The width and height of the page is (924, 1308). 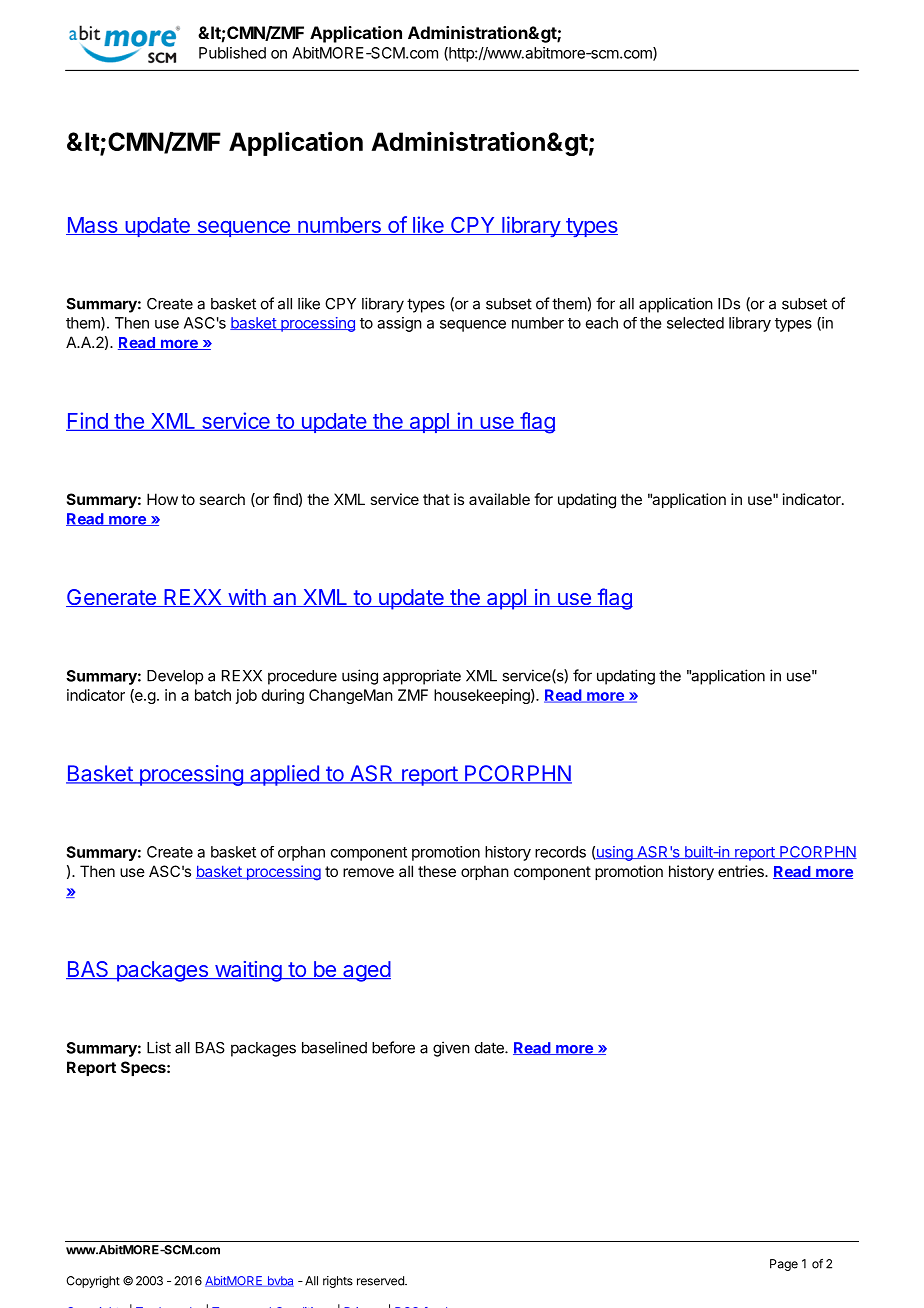 What do you see at coordinates (742, 871) in the page?
I see `entries` at bounding box center [742, 871].
